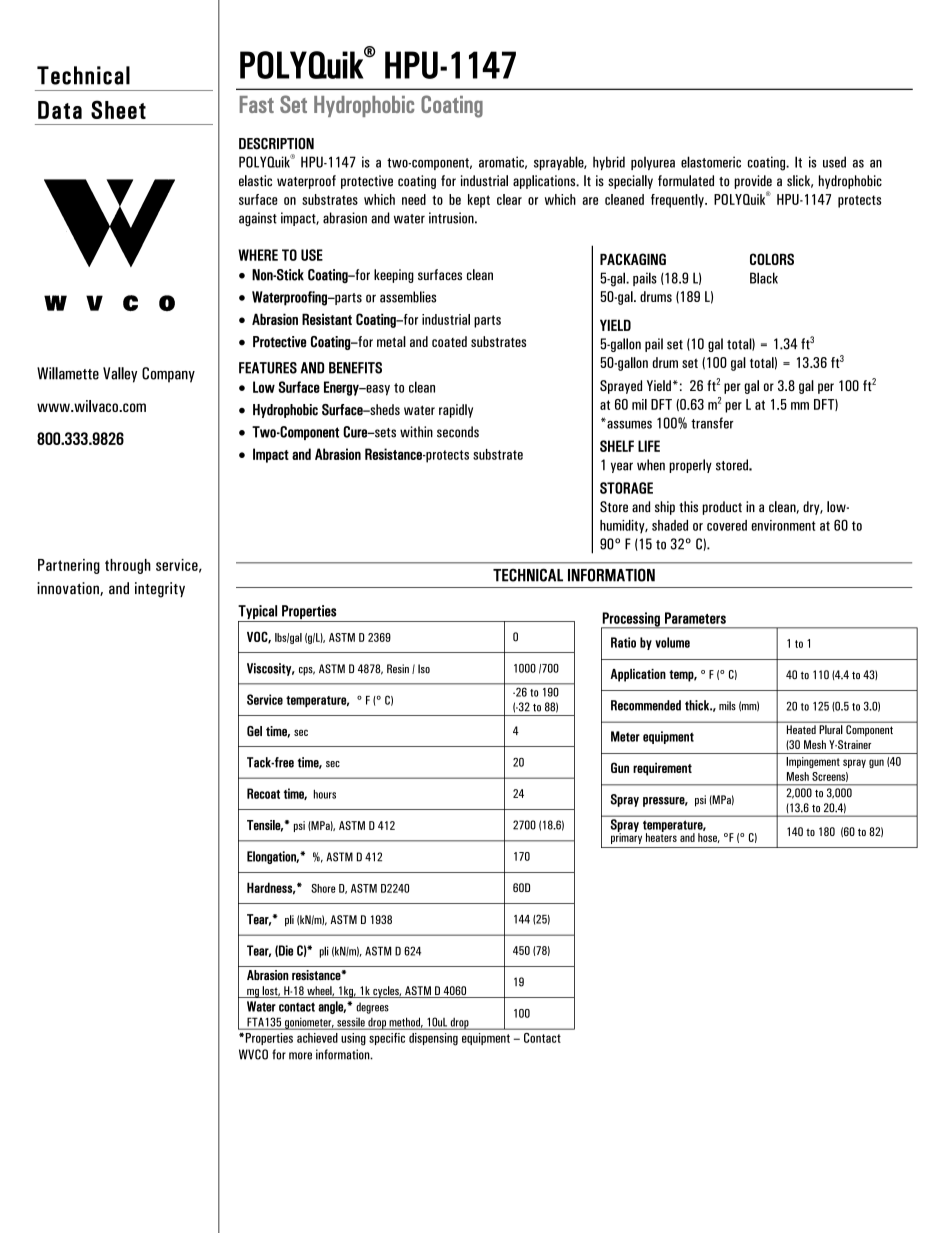  I want to click on integrity, so click(160, 590).
